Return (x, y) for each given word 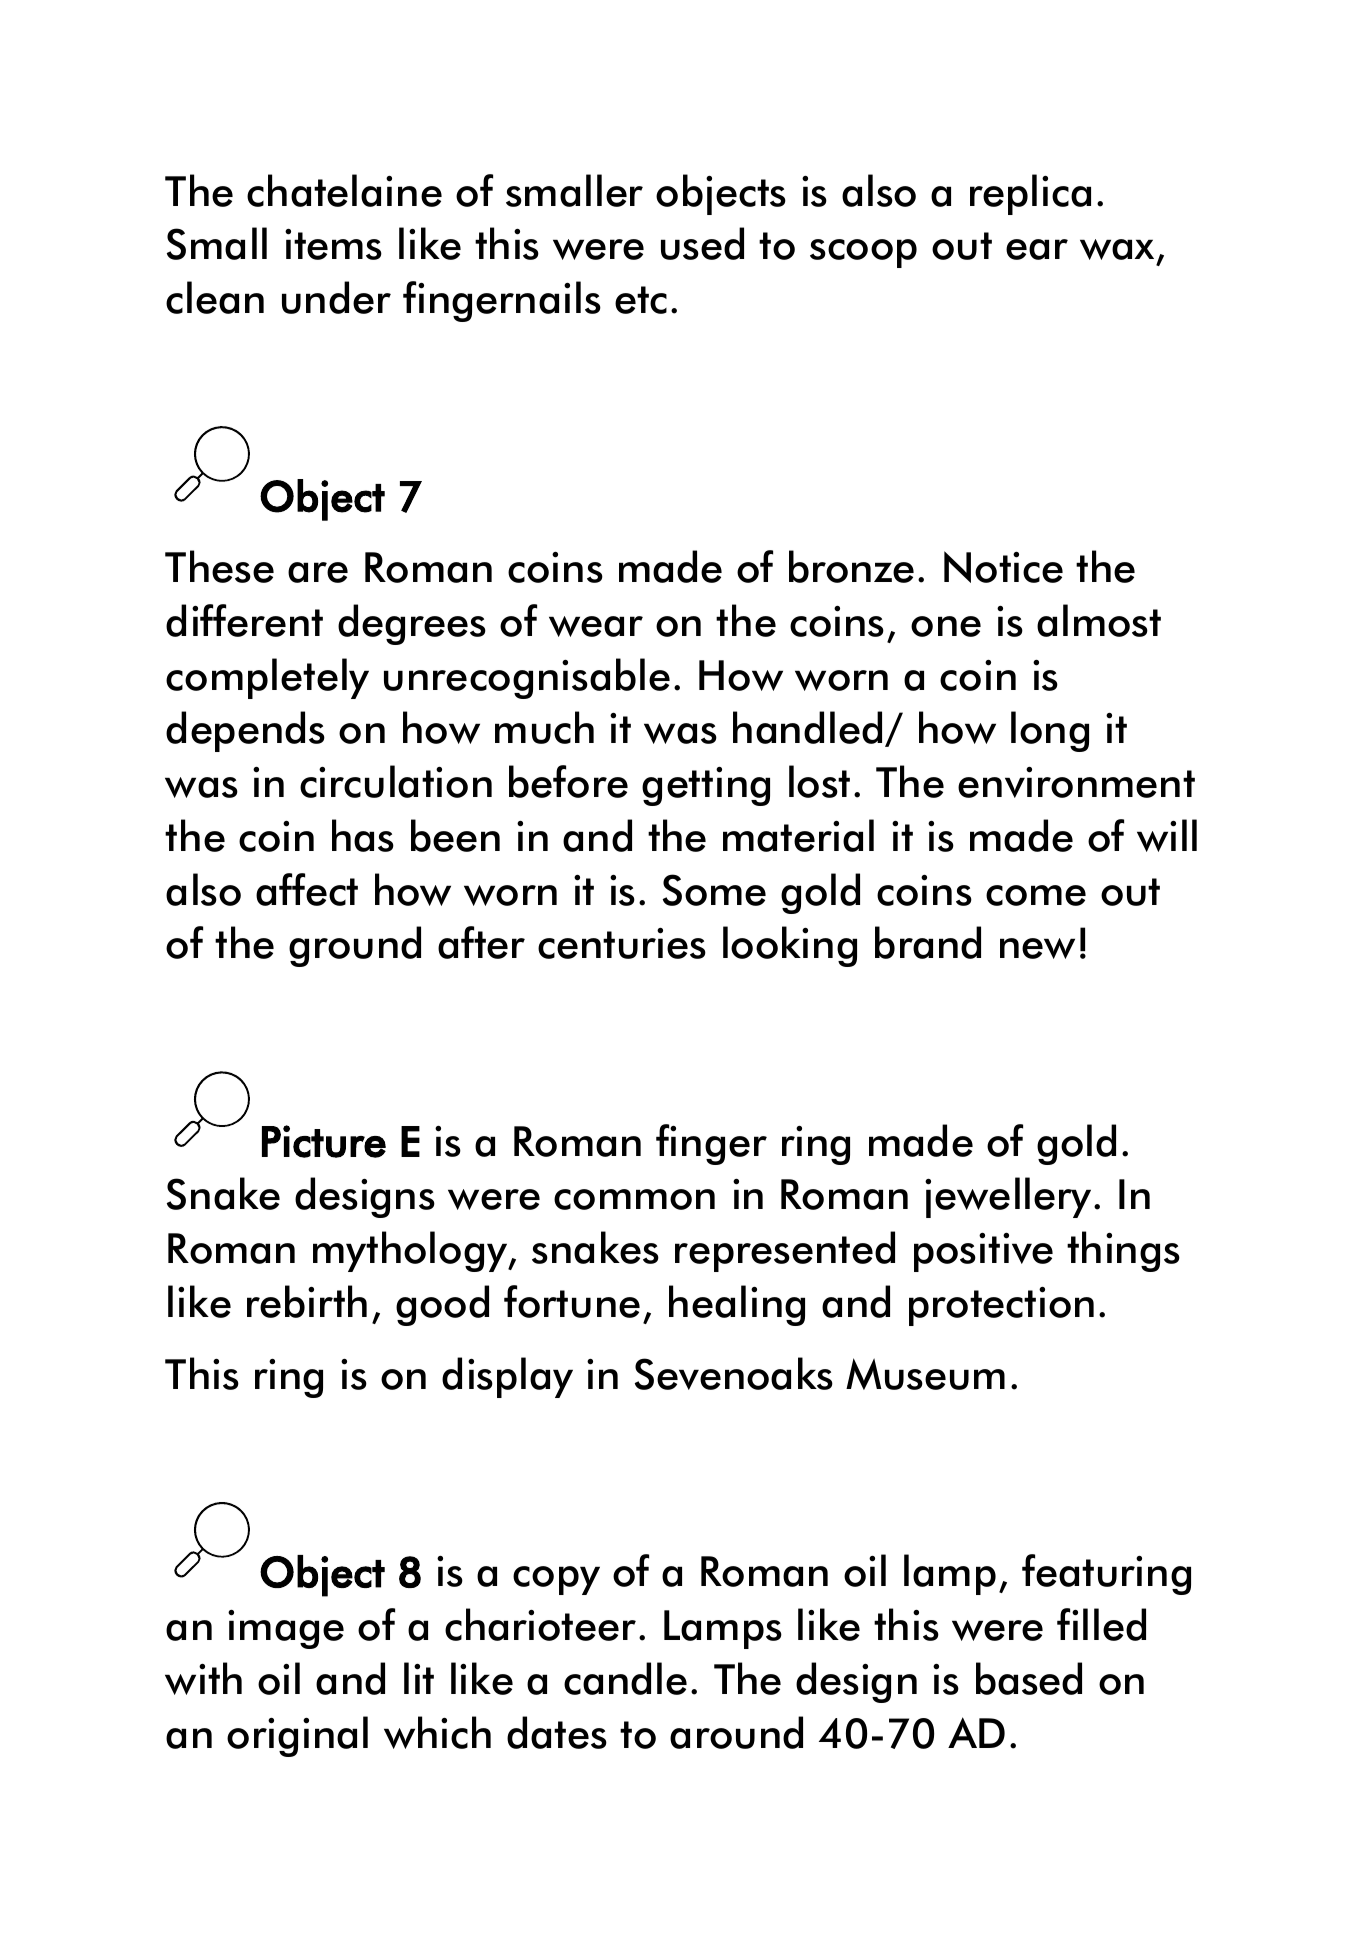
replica (1030, 194)
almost (1099, 620)
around (736, 1732)
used (702, 243)
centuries (622, 943)
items (333, 244)
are (318, 572)
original (297, 1736)
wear (596, 626)
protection (1001, 1306)
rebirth (307, 1301)
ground (355, 946)
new (1037, 948)
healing (737, 1305)
